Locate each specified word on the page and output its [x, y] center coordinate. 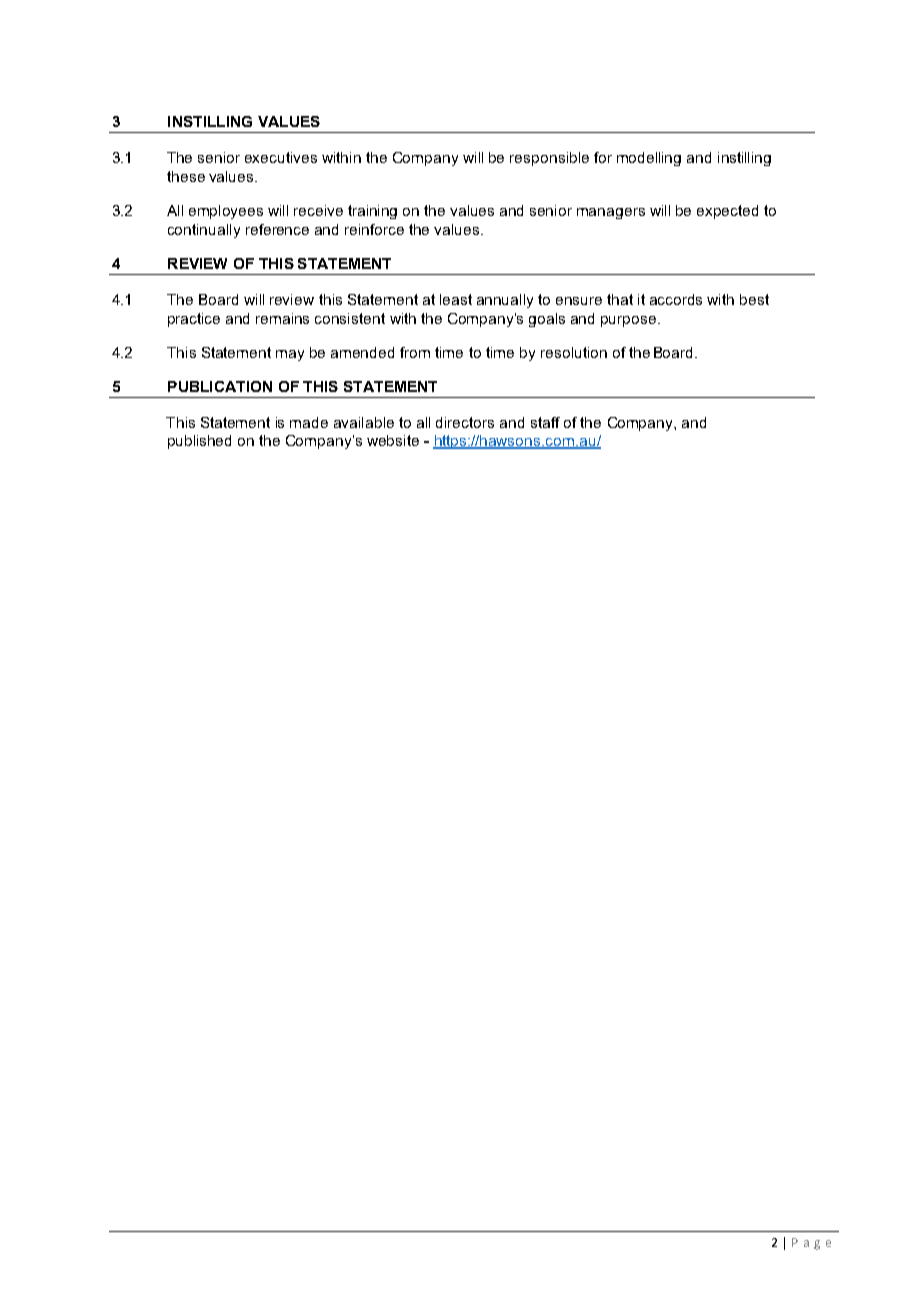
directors [465, 422]
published [199, 442]
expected [727, 212]
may [290, 355]
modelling [649, 159]
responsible [549, 159]
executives [281, 157]
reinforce [374, 229]
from [415, 352]
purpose [630, 321]
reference [277, 229]
